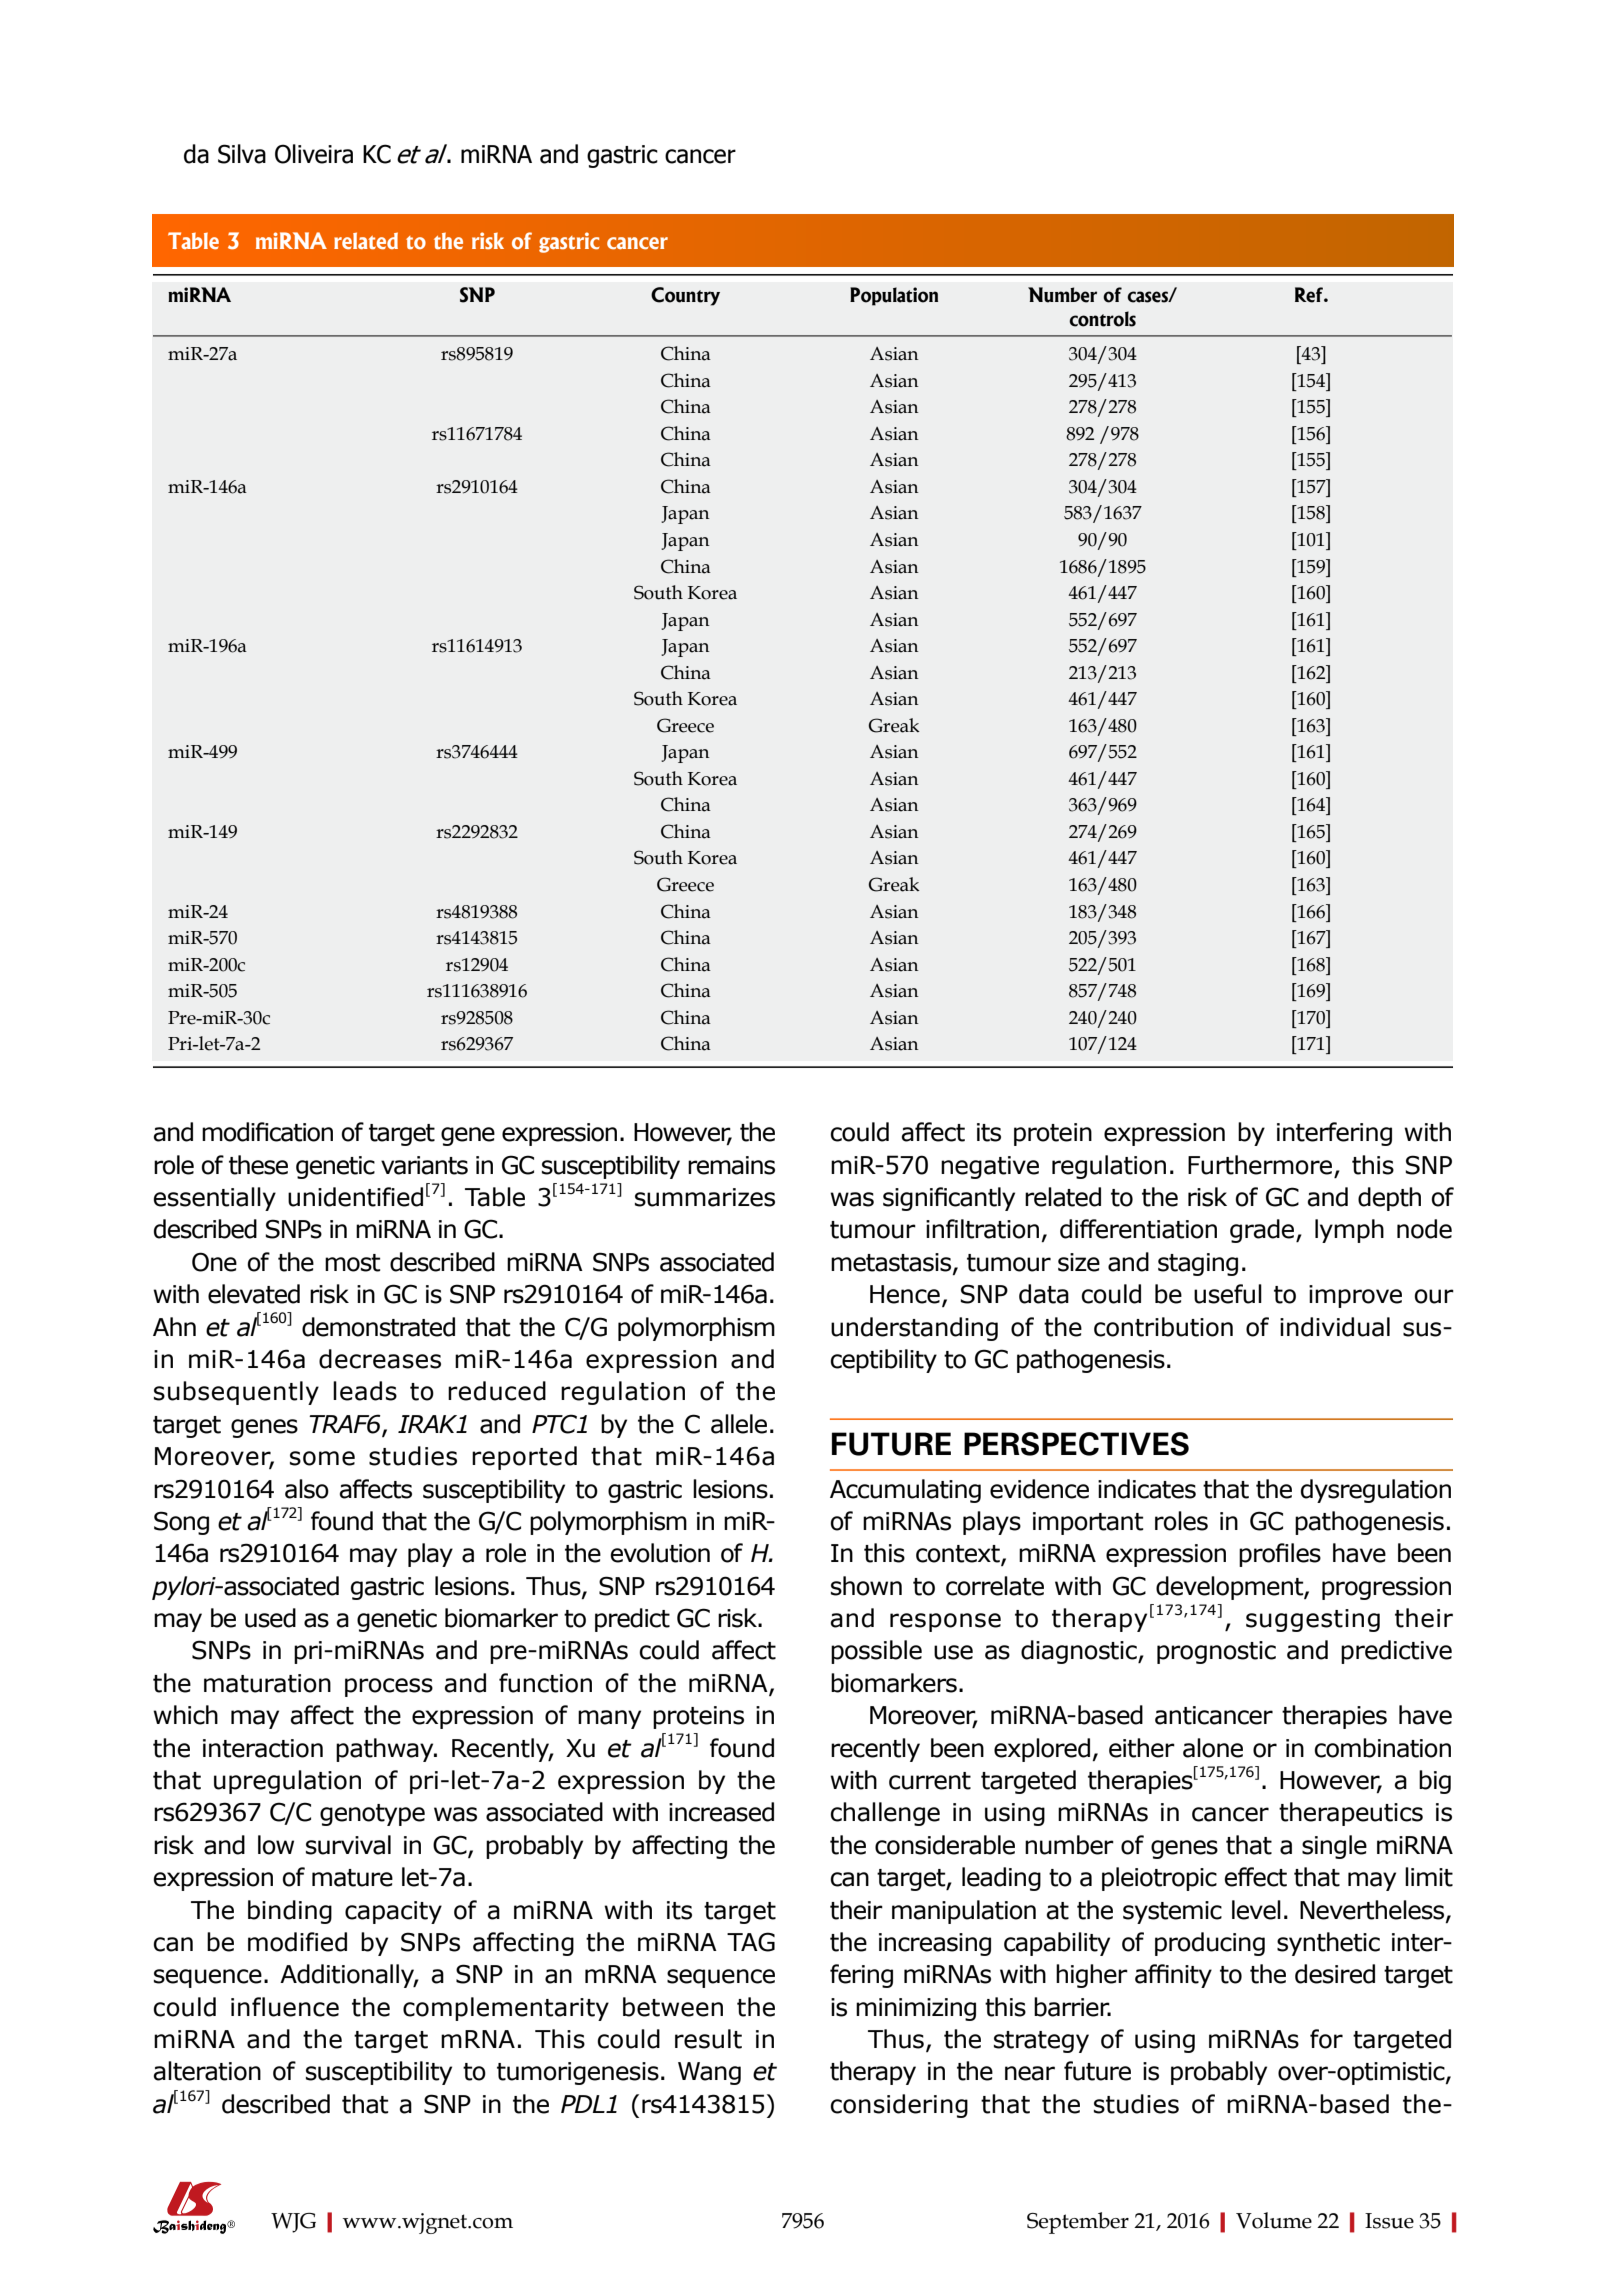 The height and width of the screenshot is (2272, 1606). I want to click on these, so click(258, 1165).
